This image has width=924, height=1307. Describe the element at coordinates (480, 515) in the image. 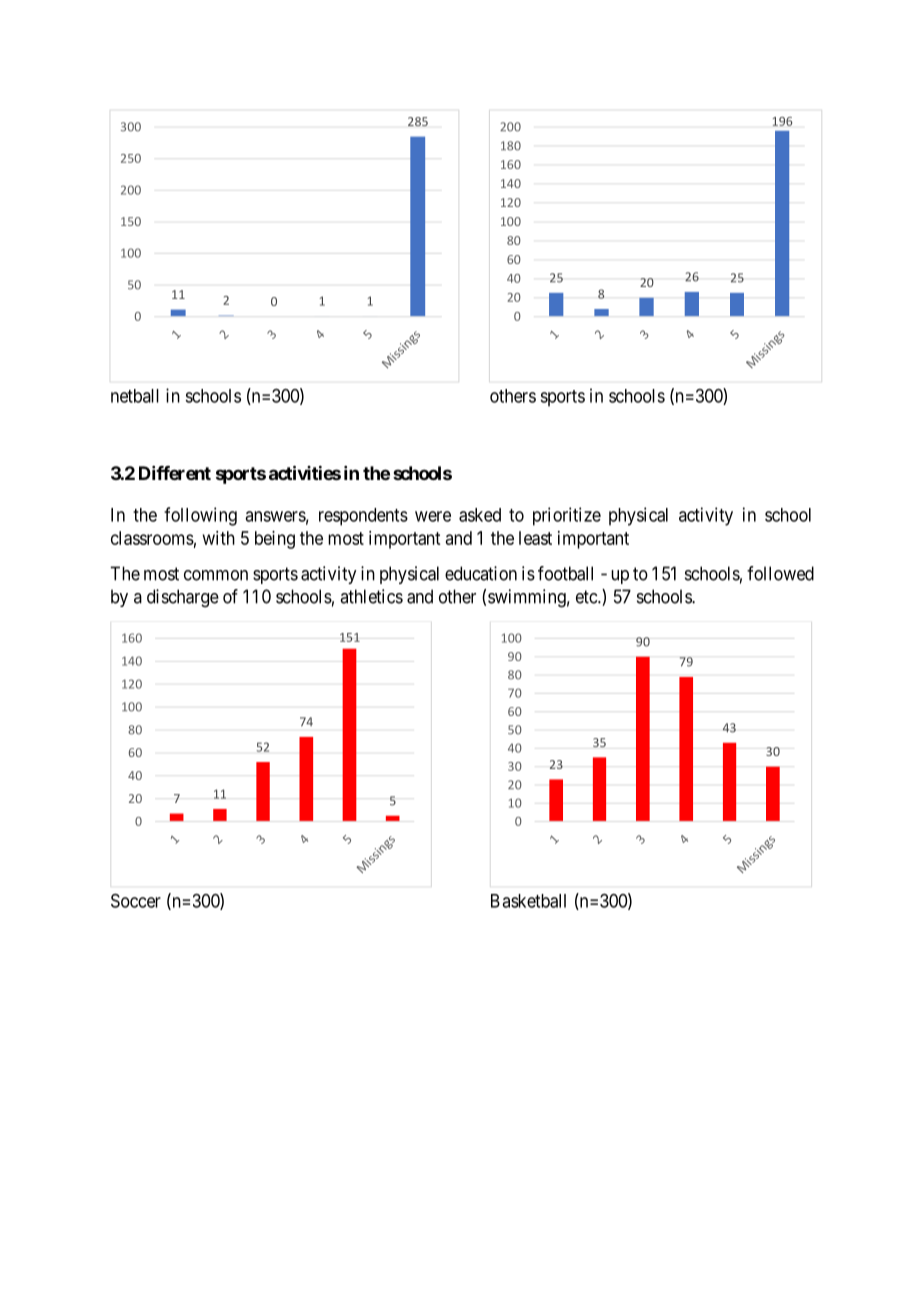

I see `asked` at that location.
